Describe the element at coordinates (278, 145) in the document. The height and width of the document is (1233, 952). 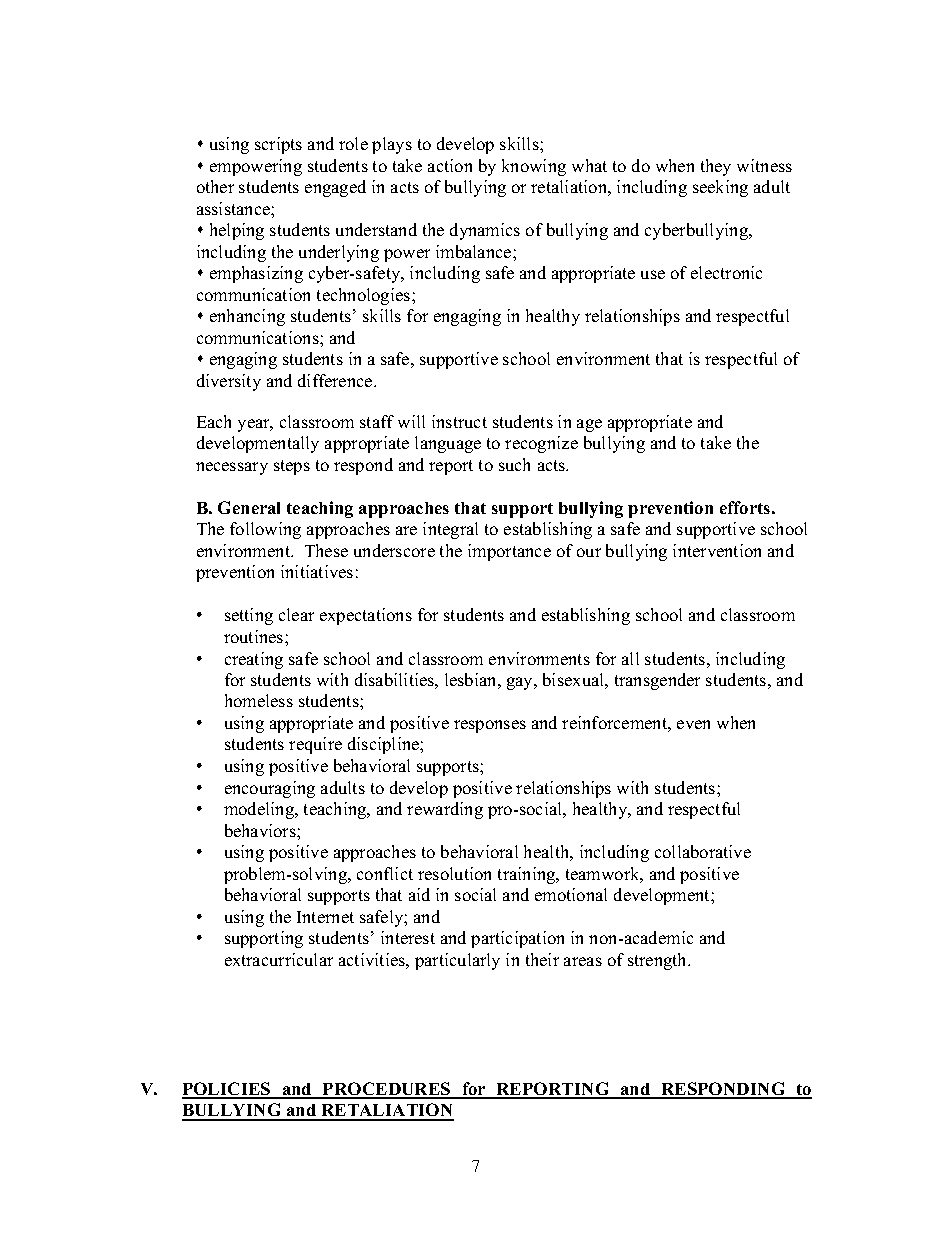
I see `scripts` at that location.
